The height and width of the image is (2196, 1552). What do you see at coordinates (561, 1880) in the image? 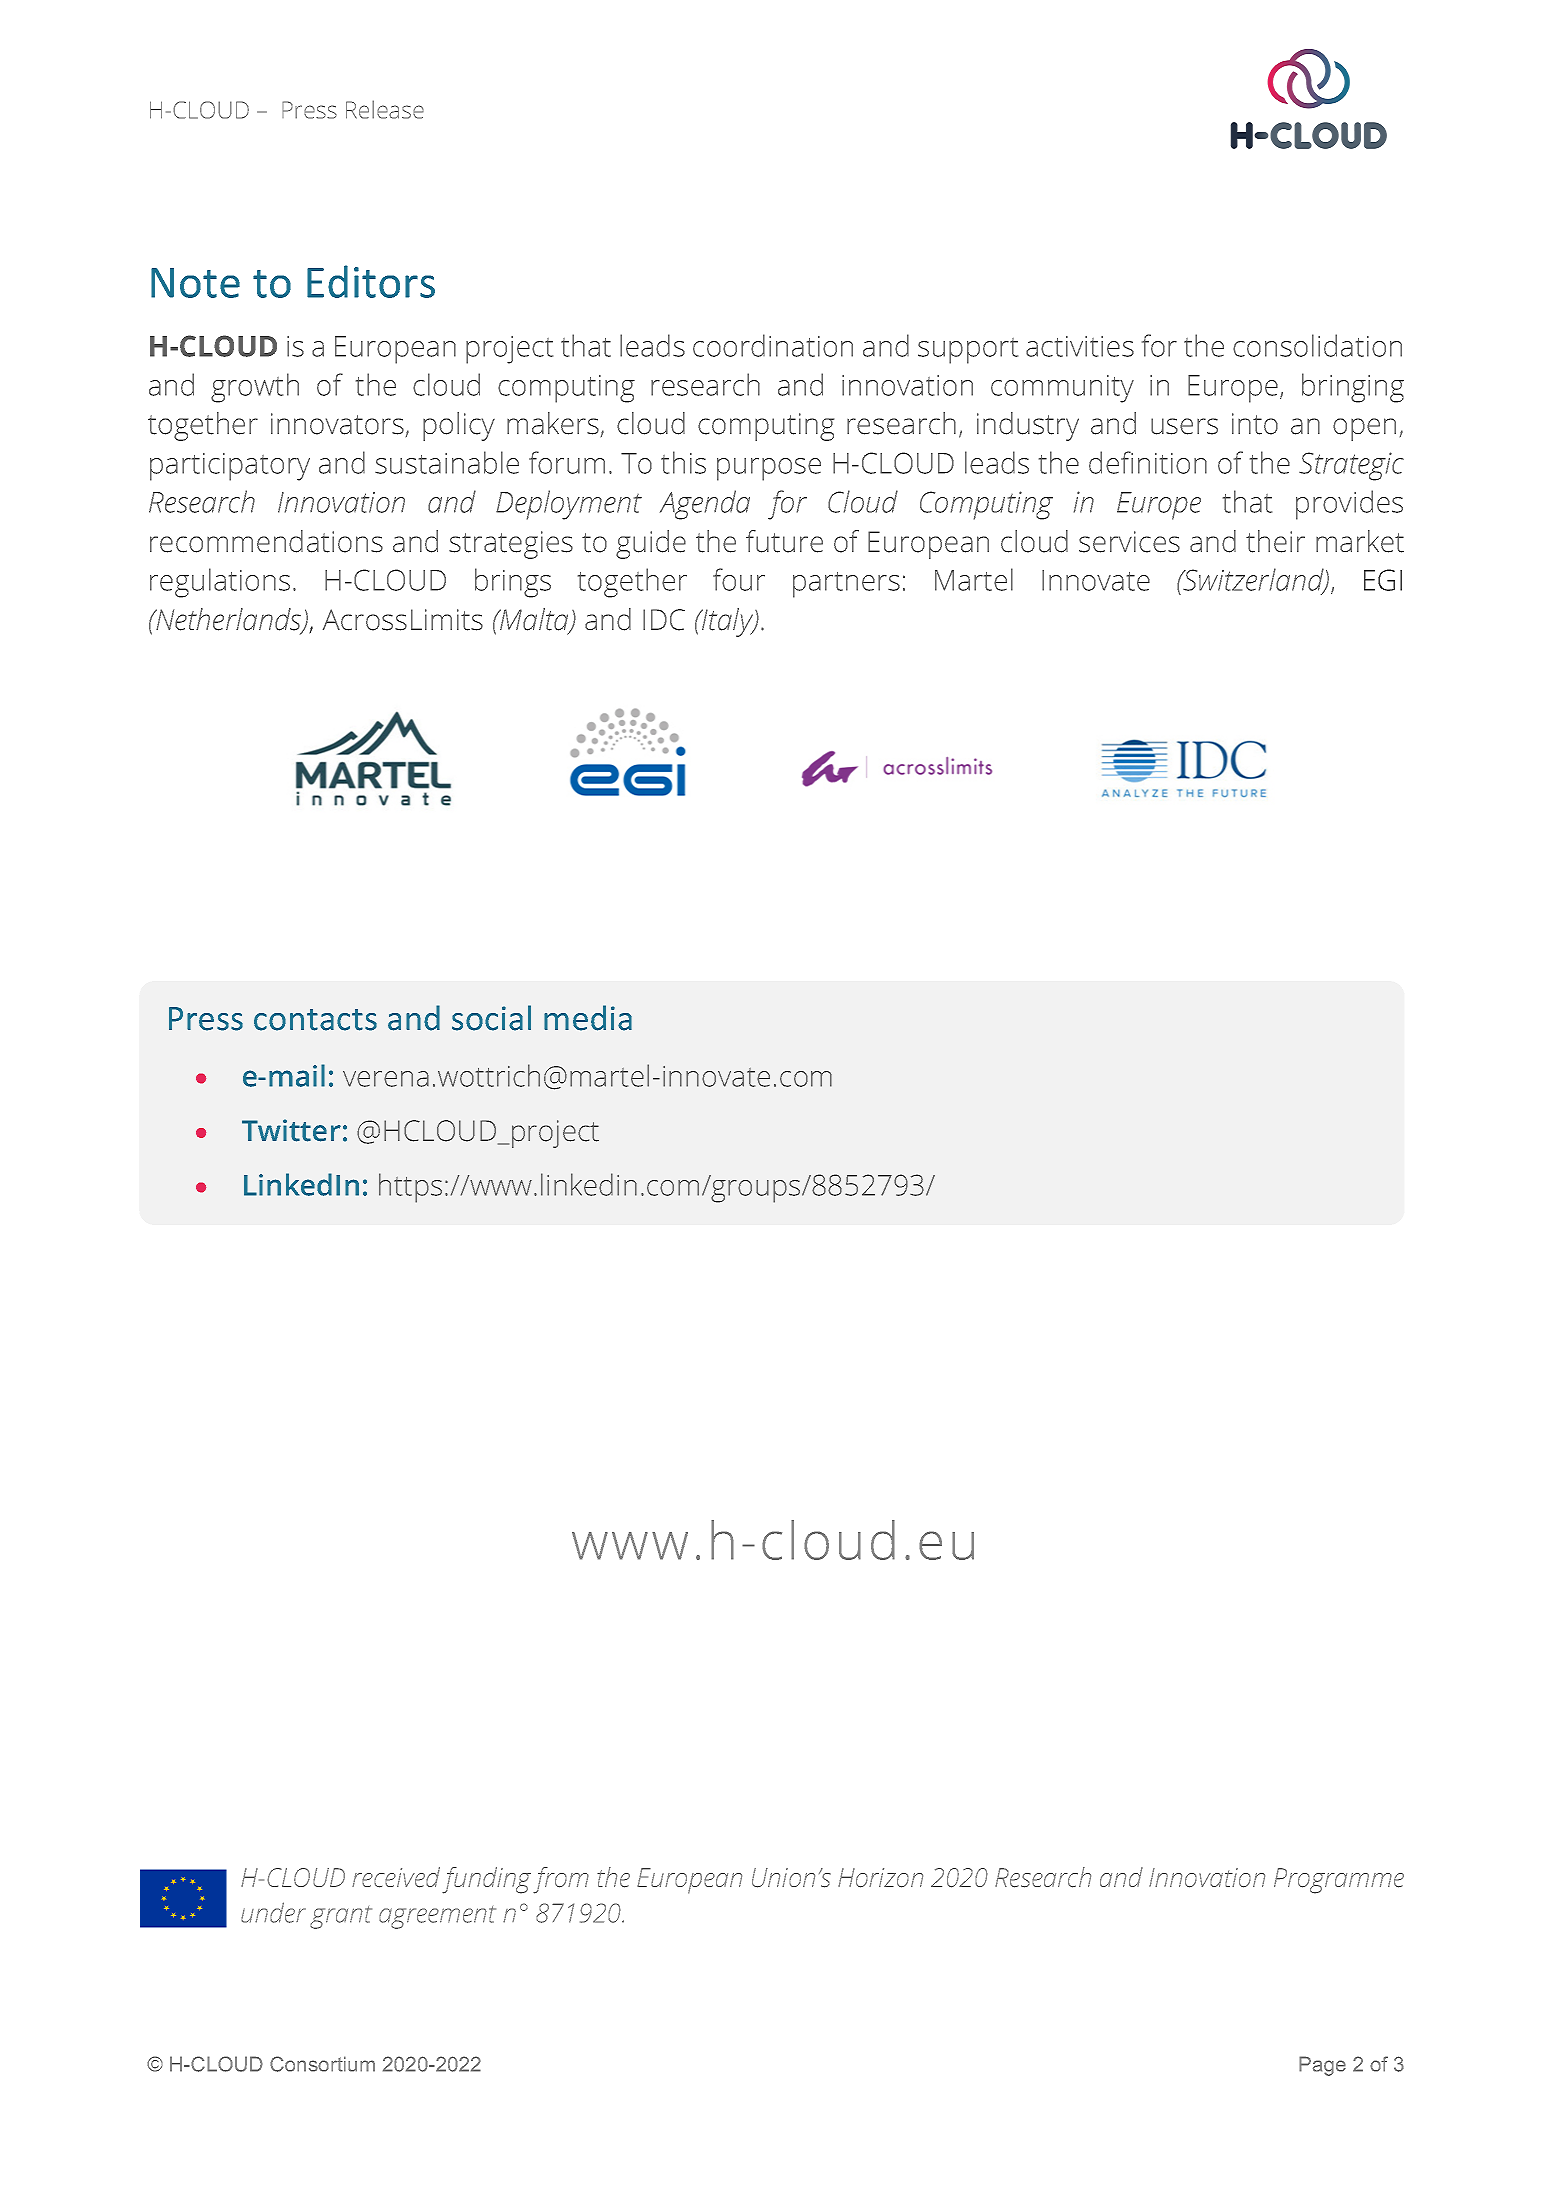
I see `from` at bounding box center [561, 1880].
